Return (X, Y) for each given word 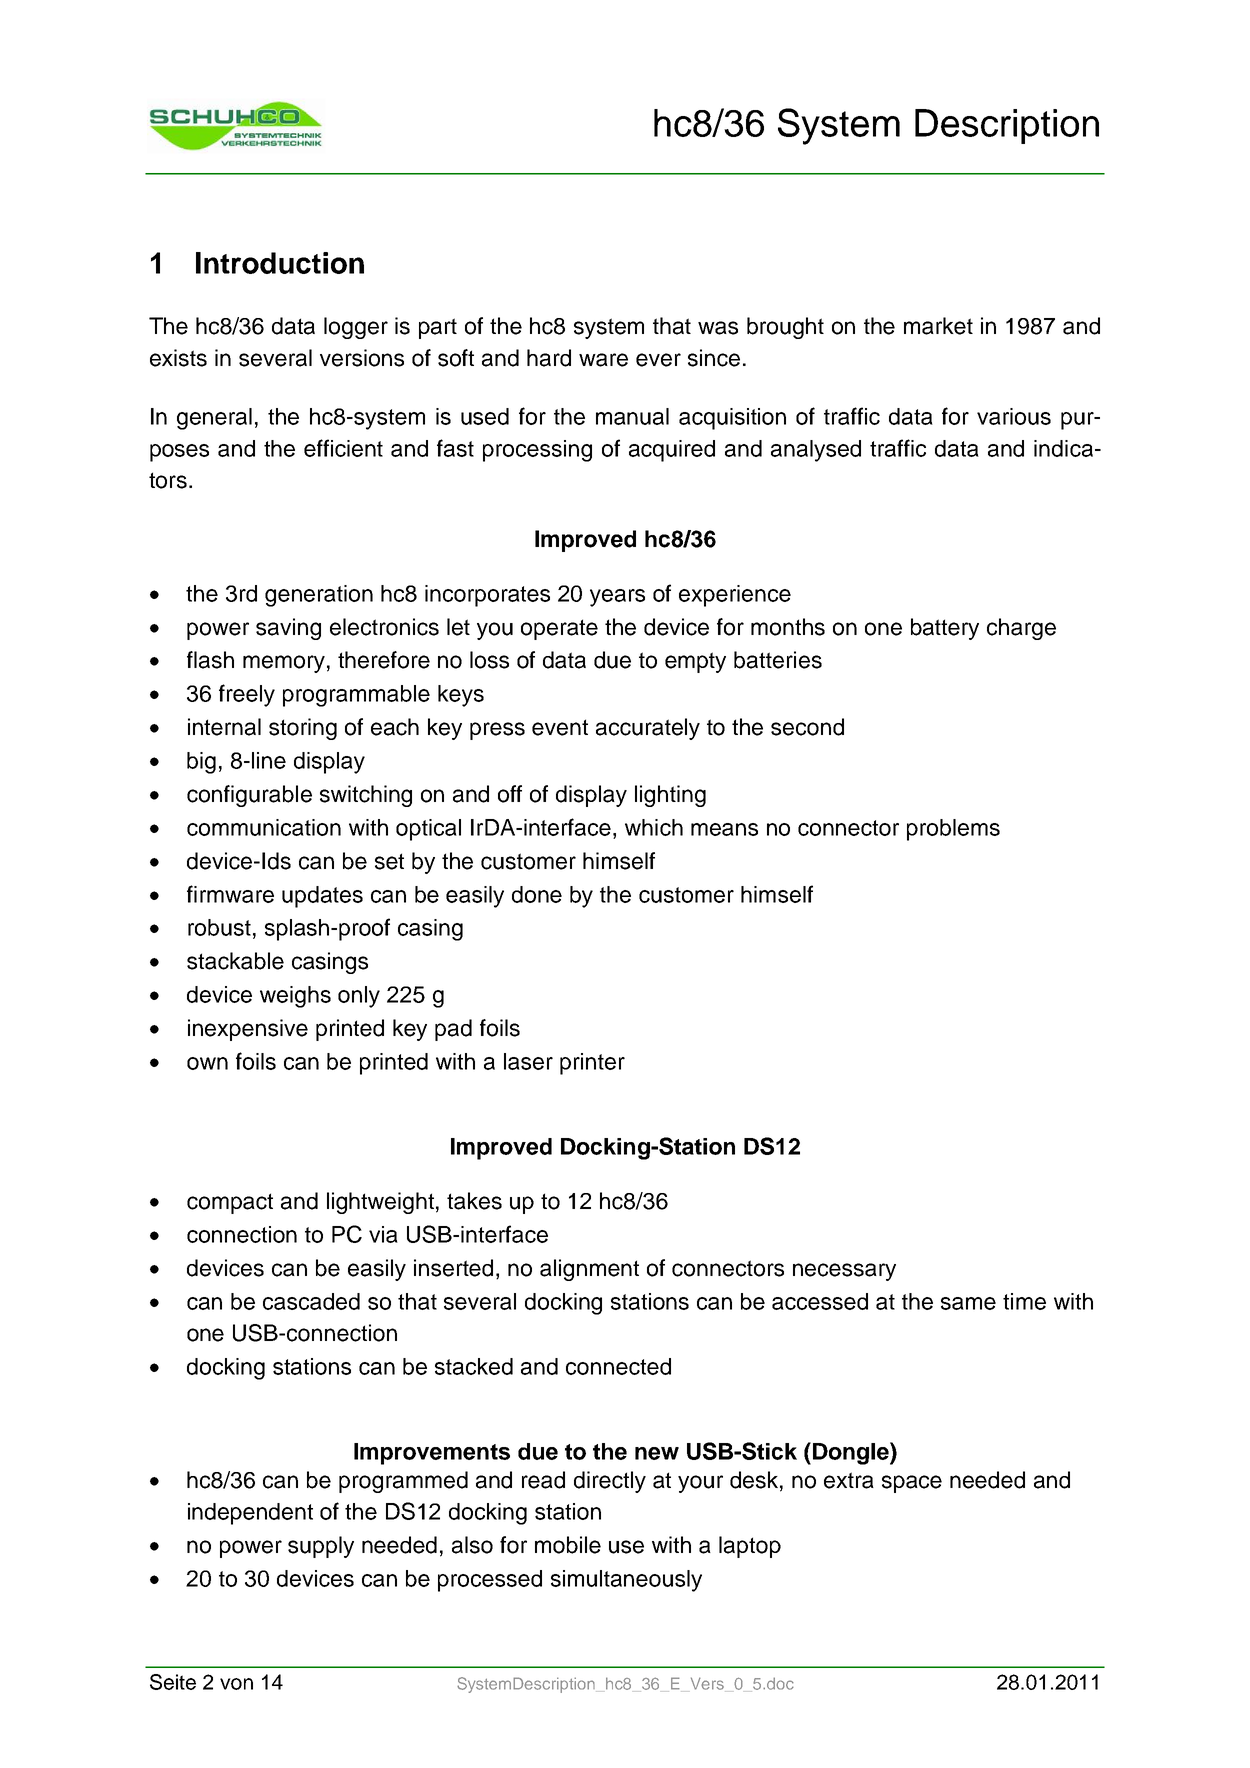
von (236, 1684)
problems (953, 830)
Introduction (280, 263)
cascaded (311, 1301)
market (938, 326)
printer (592, 1064)
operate (559, 629)
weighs (295, 997)
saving (288, 629)
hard (549, 358)
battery (945, 629)
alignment (589, 1270)
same (968, 1303)
